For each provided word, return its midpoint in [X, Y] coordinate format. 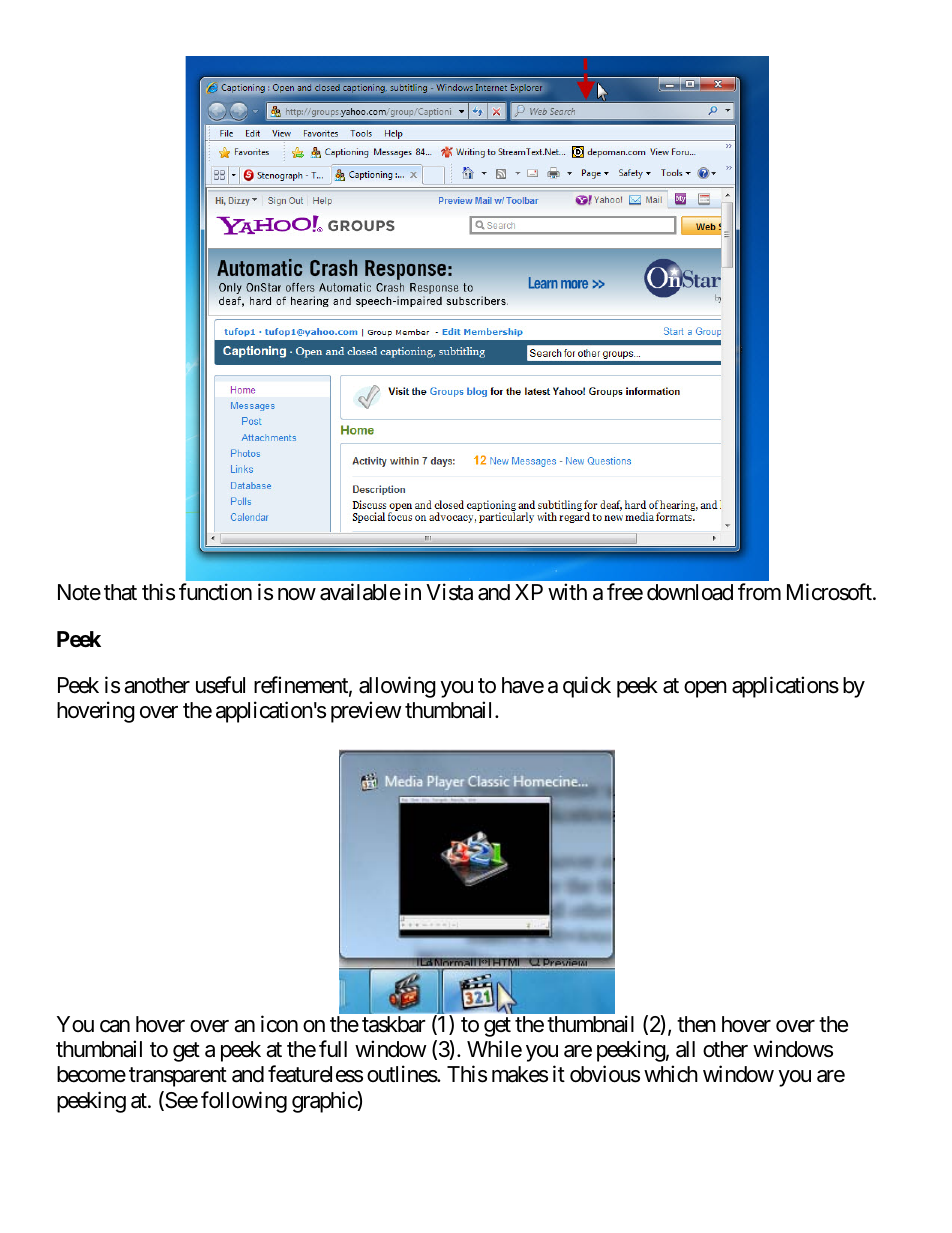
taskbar [394, 1024]
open [705, 689]
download [690, 592]
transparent [178, 1077]
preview [366, 712]
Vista [449, 592]
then [696, 1024]
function [215, 592]
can [115, 1026]
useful [220, 685]
